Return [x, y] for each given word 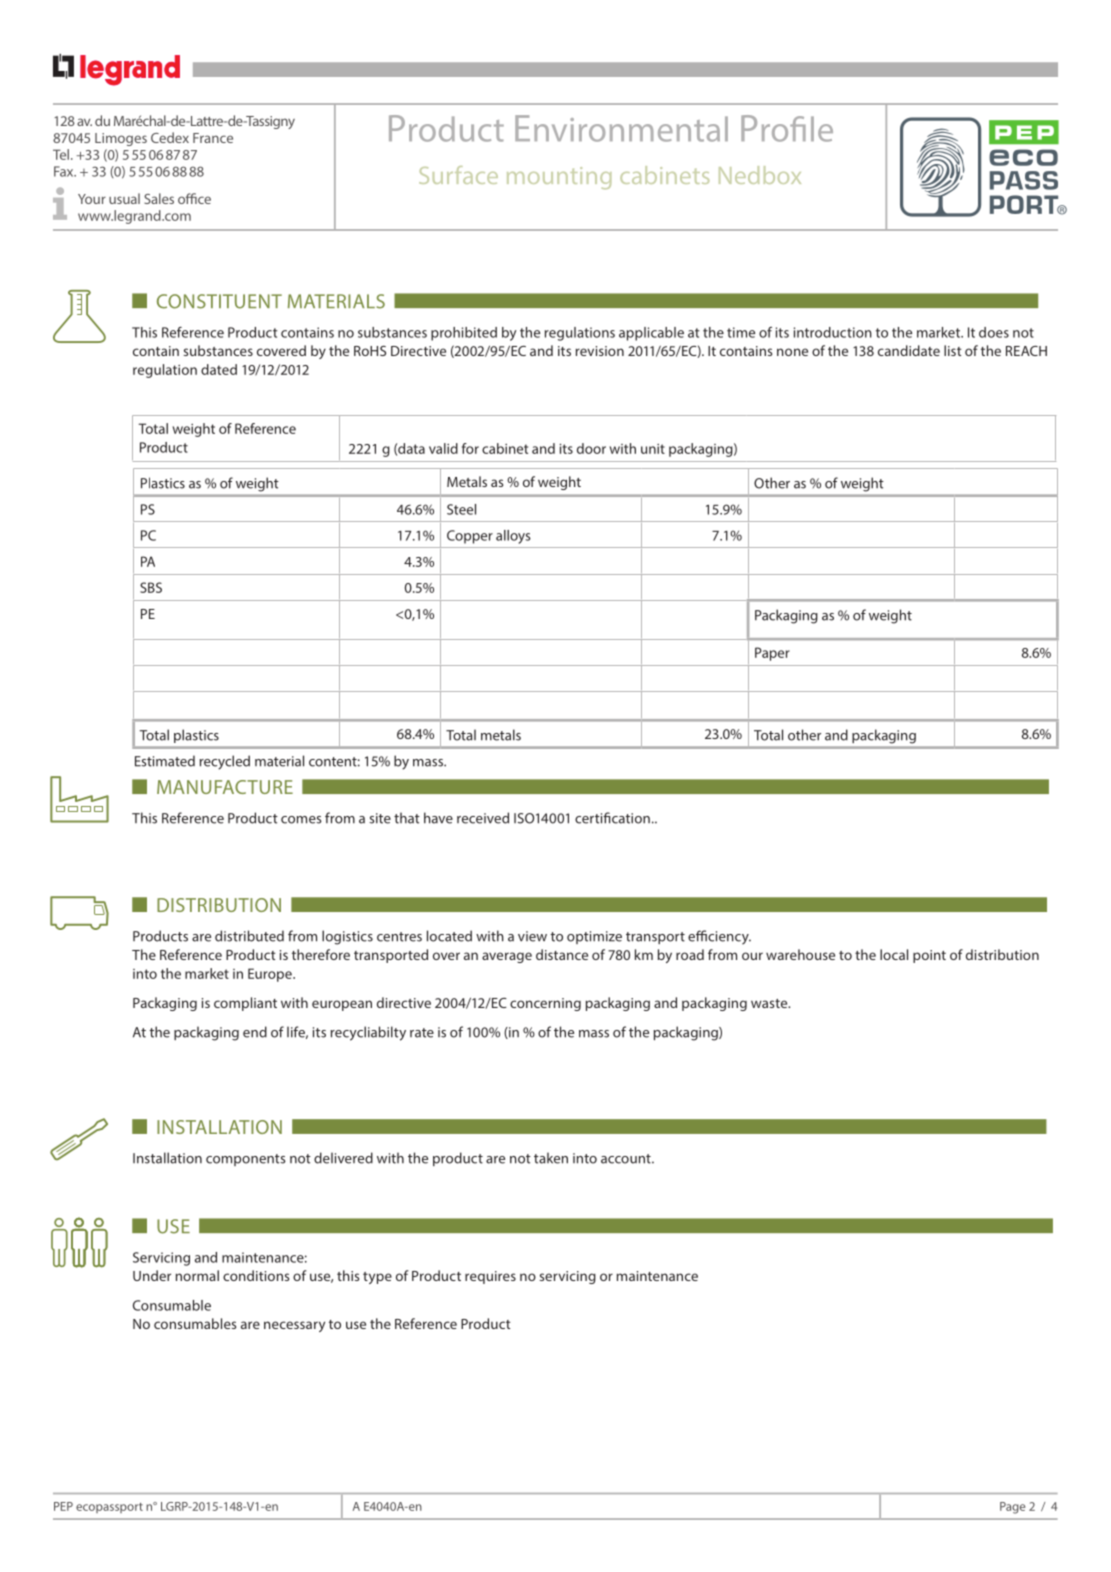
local [894, 954]
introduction [833, 332]
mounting [559, 178]
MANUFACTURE [225, 787]
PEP [63, 1506]
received [483, 818]
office [194, 198]
